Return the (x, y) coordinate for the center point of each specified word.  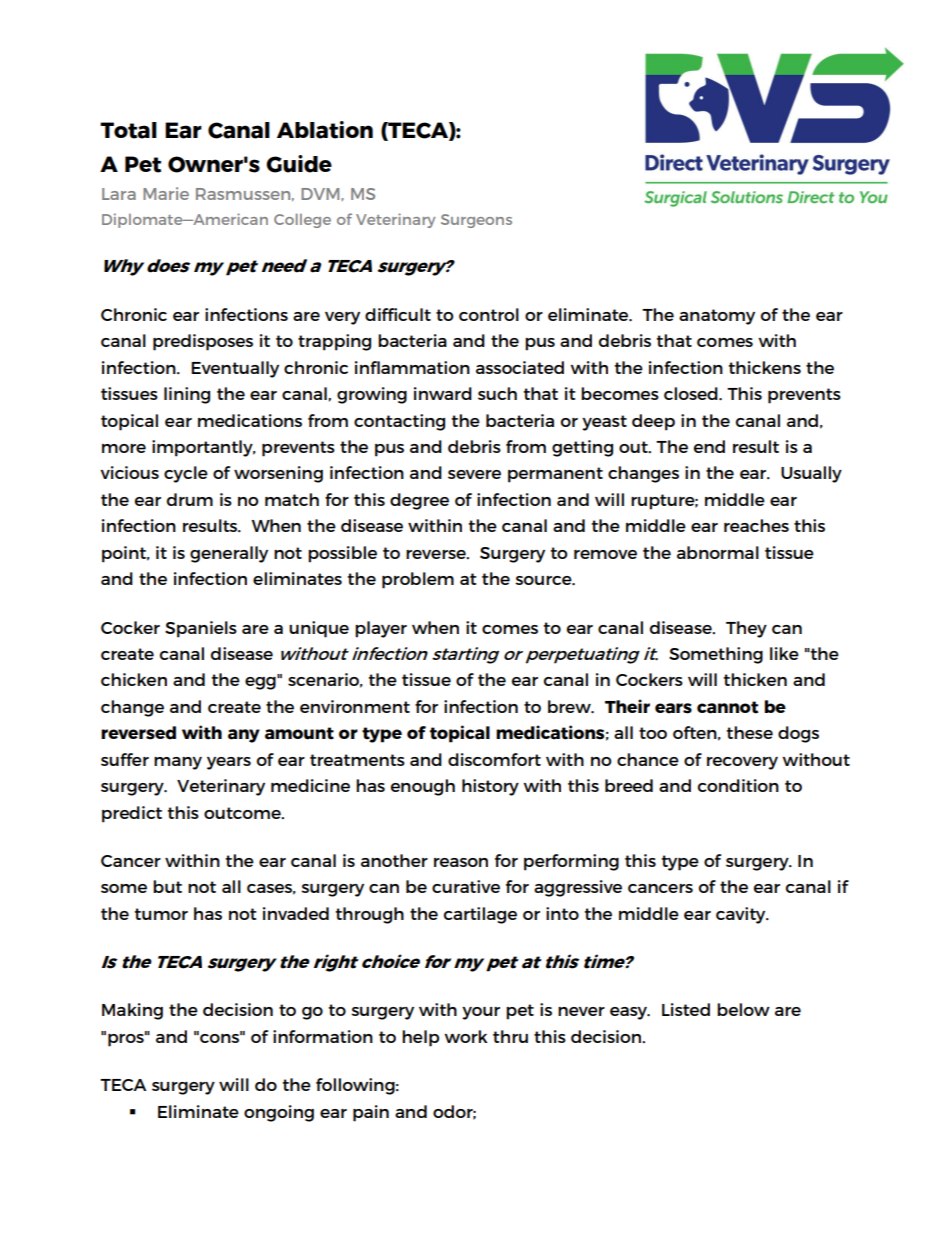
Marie (166, 193)
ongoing (279, 1113)
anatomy (717, 317)
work (466, 1036)
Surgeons (476, 221)
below (743, 1009)
